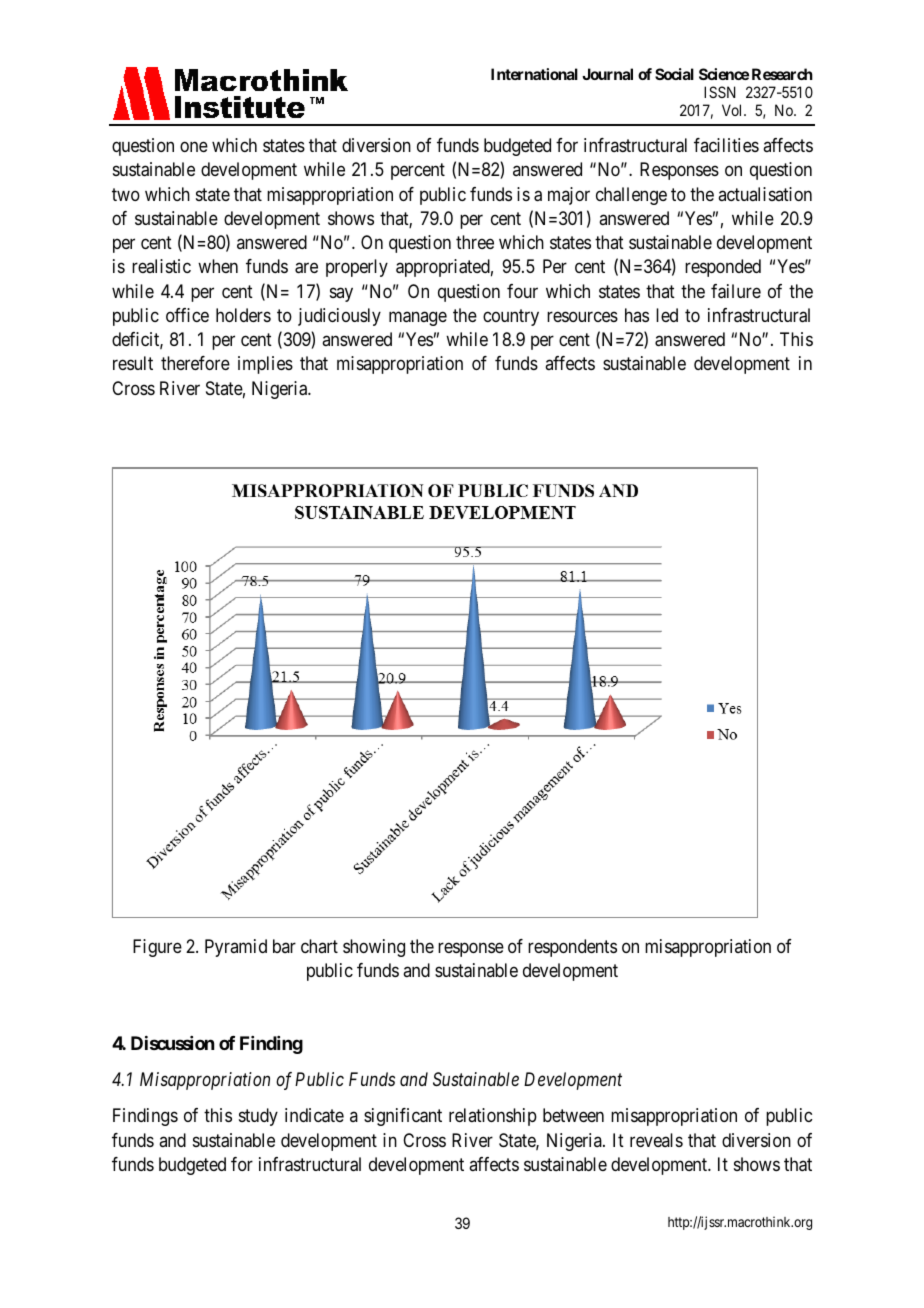 This document has width=924, height=1308. What do you see at coordinates (667, 315) in the document?
I see `led` at bounding box center [667, 315].
